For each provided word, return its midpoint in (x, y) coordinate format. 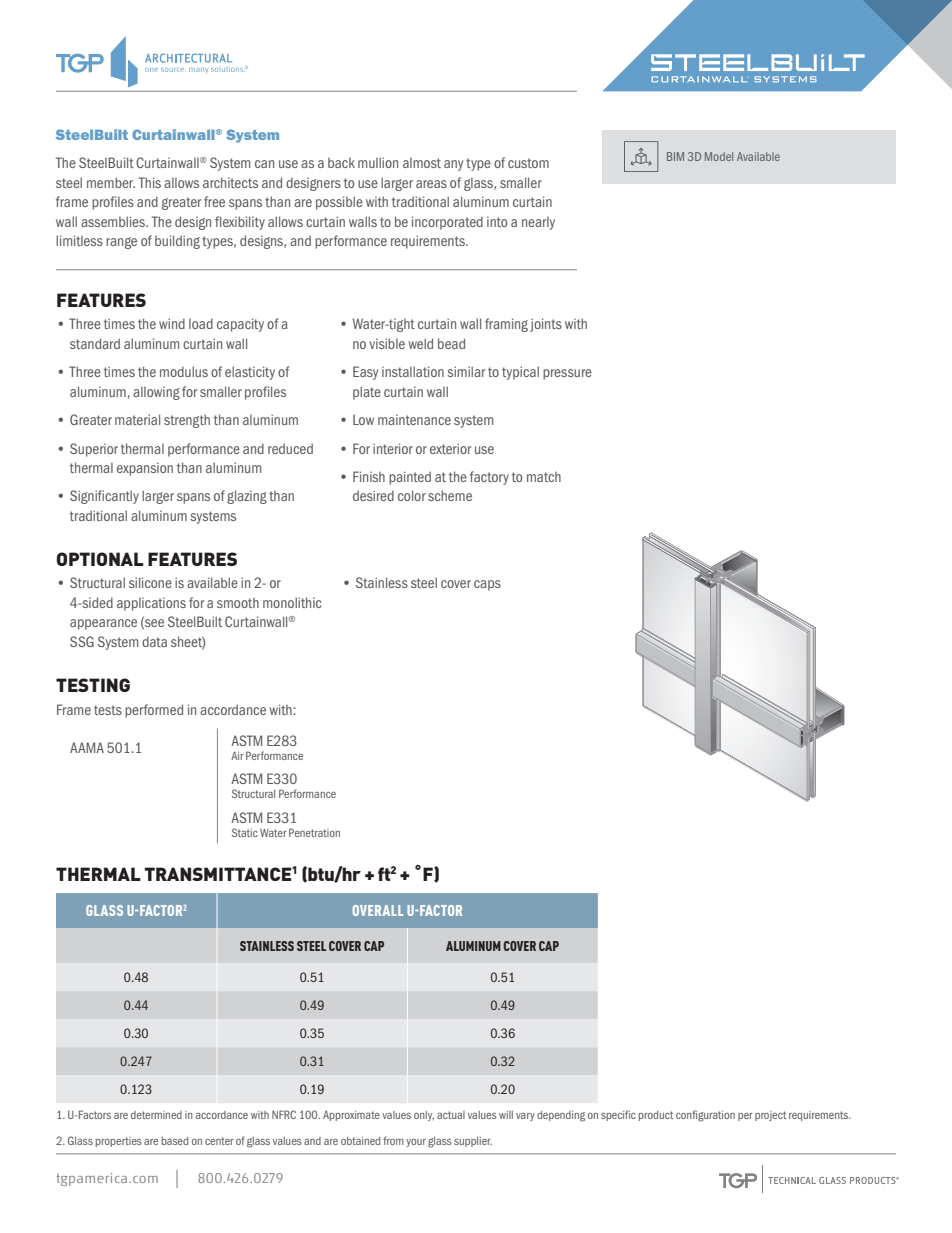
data (154, 641)
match (544, 477)
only (424, 1116)
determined (156, 1115)
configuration (705, 1116)
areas (431, 184)
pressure (567, 374)
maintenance (414, 420)
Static (245, 832)
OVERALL (377, 910)
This (150, 182)
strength (187, 421)
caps (487, 585)
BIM (675, 156)
